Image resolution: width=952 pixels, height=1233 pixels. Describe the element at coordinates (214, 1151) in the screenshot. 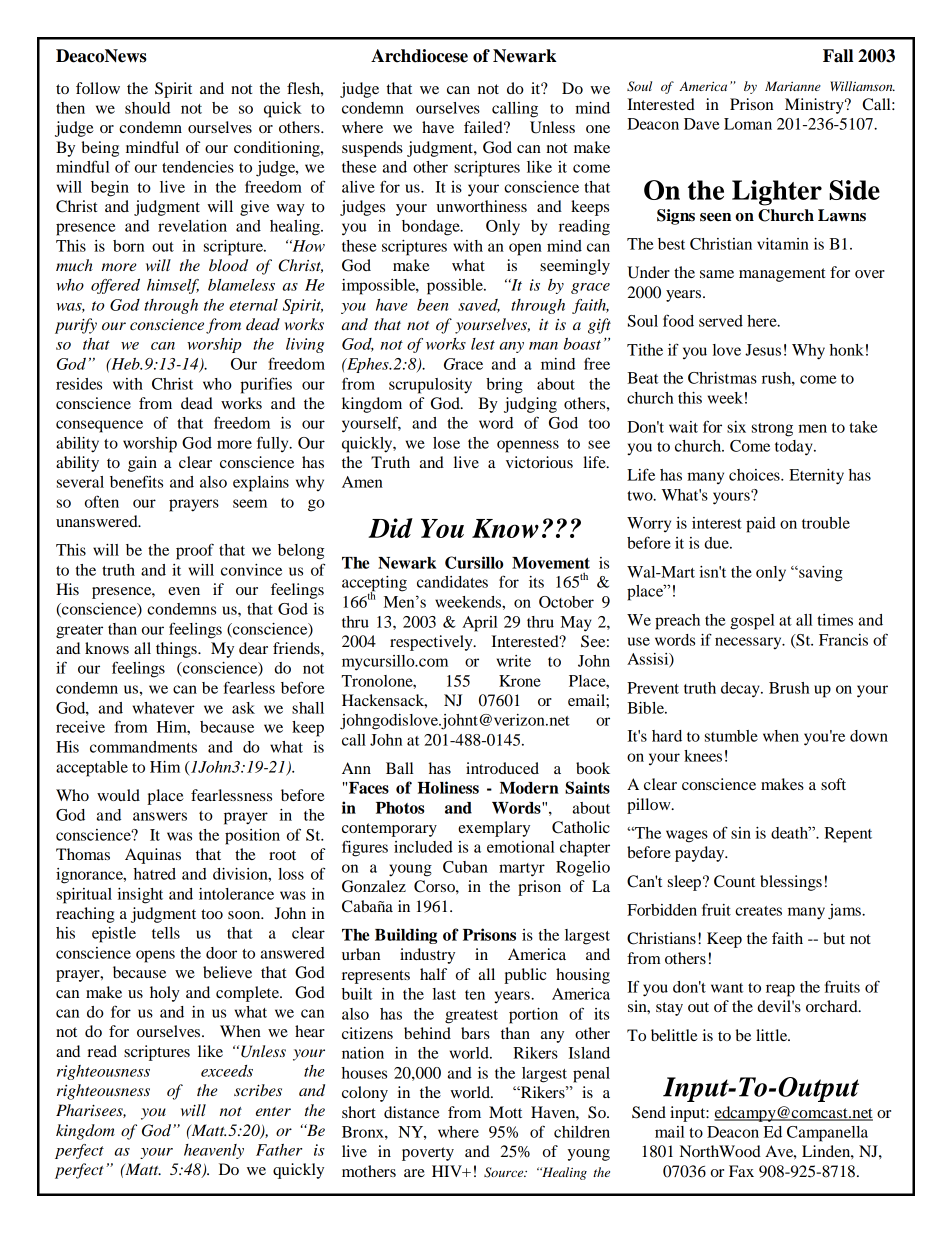

I see `heavenly` at that location.
